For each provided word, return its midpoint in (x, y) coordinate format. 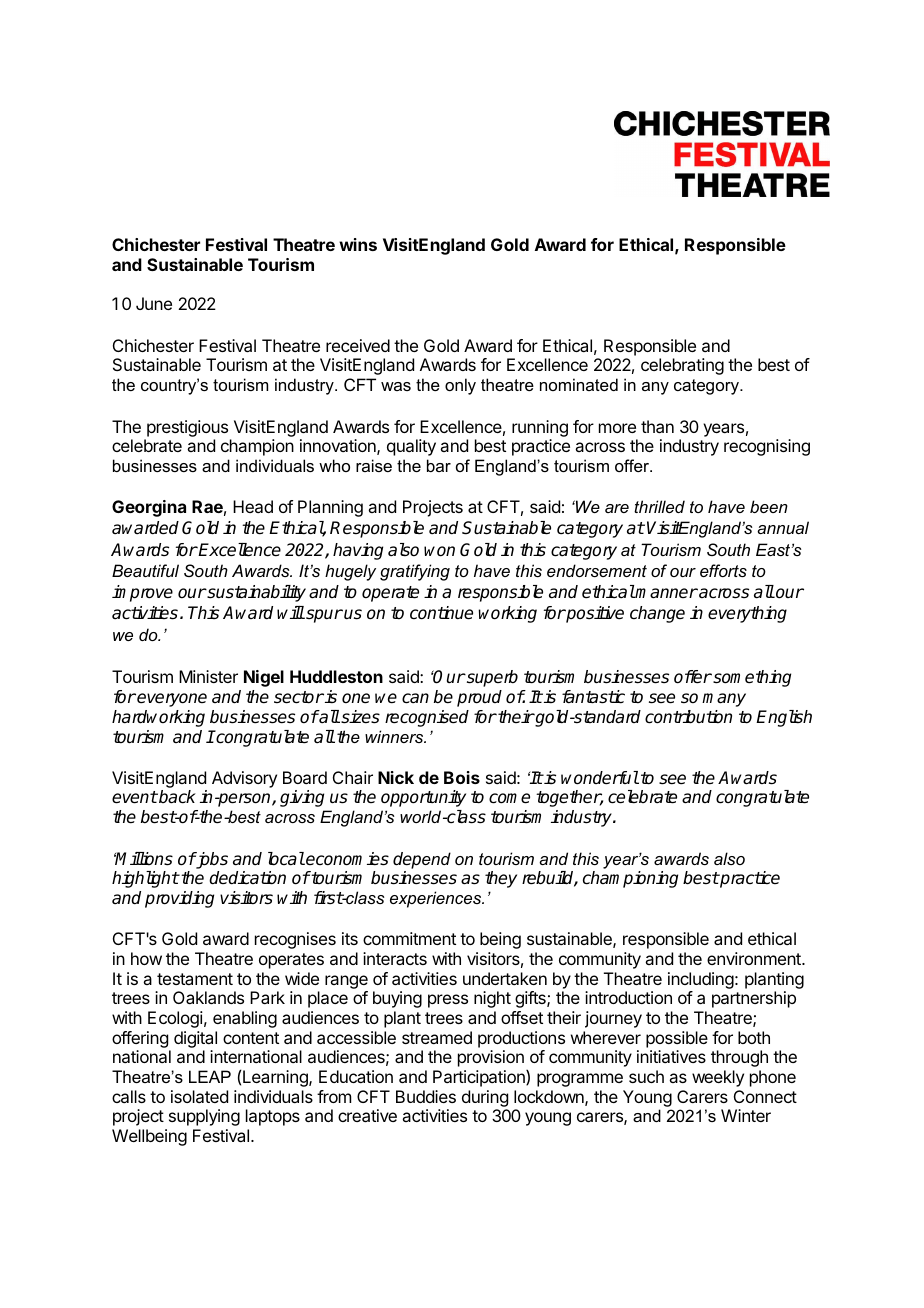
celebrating (682, 366)
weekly (718, 1078)
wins (358, 244)
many (724, 700)
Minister (208, 676)
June (154, 303)
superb (491, 678)
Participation (480, 1078)
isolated (199, 1096)
